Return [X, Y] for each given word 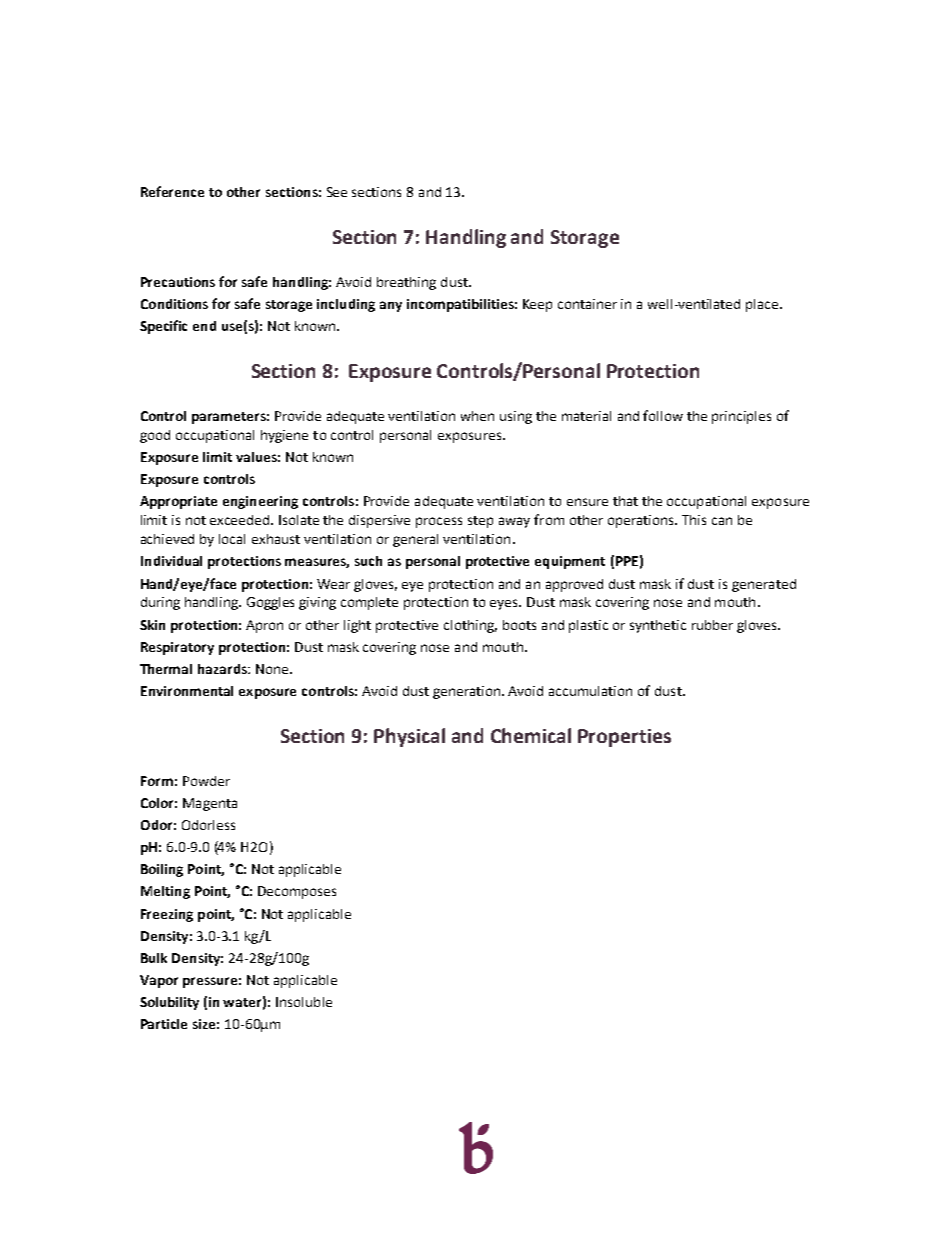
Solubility [169, 1003]
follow [663, 415]
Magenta [210, 804]
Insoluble [304, 1002]
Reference [172, 191]
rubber [712, 625]
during [160, 603]
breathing [406, 283]
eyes [505, 604]
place [763, 305]
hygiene [284, 436]
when [477, 416]
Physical [409, 737]
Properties [624, 738]
